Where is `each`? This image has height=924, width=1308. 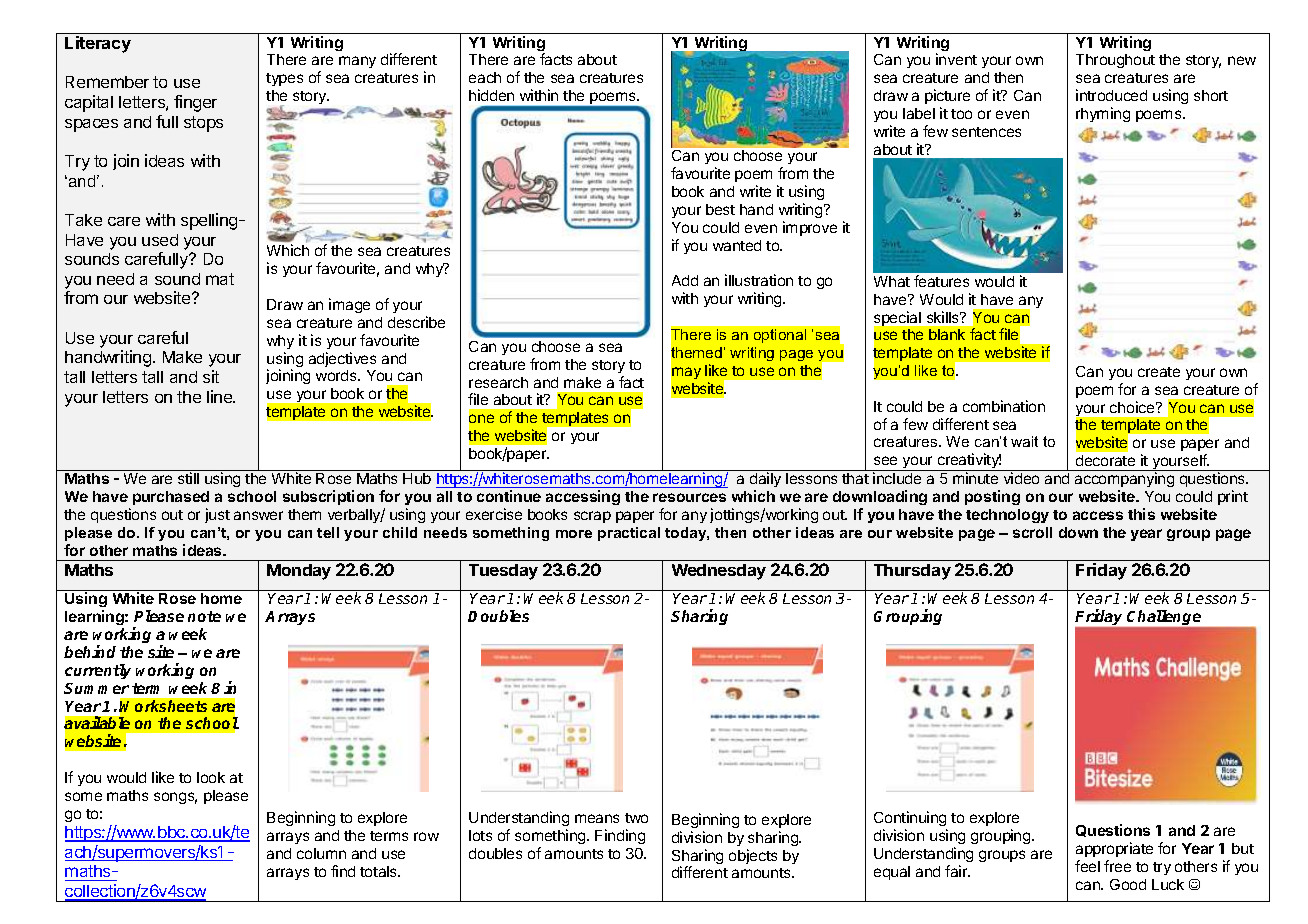 each is located at coordinates (485, 77).
